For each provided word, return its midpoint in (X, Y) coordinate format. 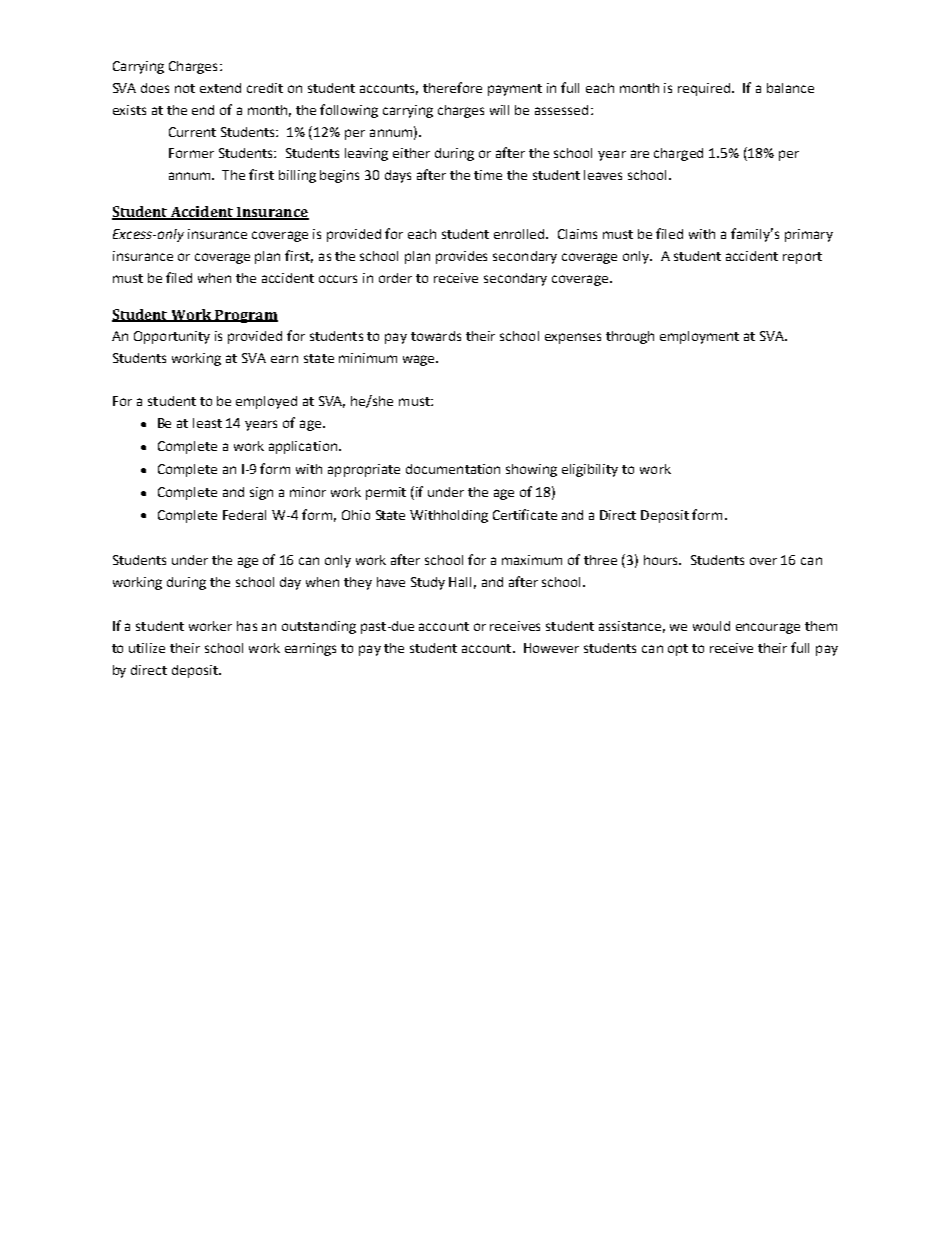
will (499, 110)
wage (420, 360)
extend (220, 88)
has (247, 626)
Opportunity (172, 337)
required (705, 89)
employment (699, 337)
